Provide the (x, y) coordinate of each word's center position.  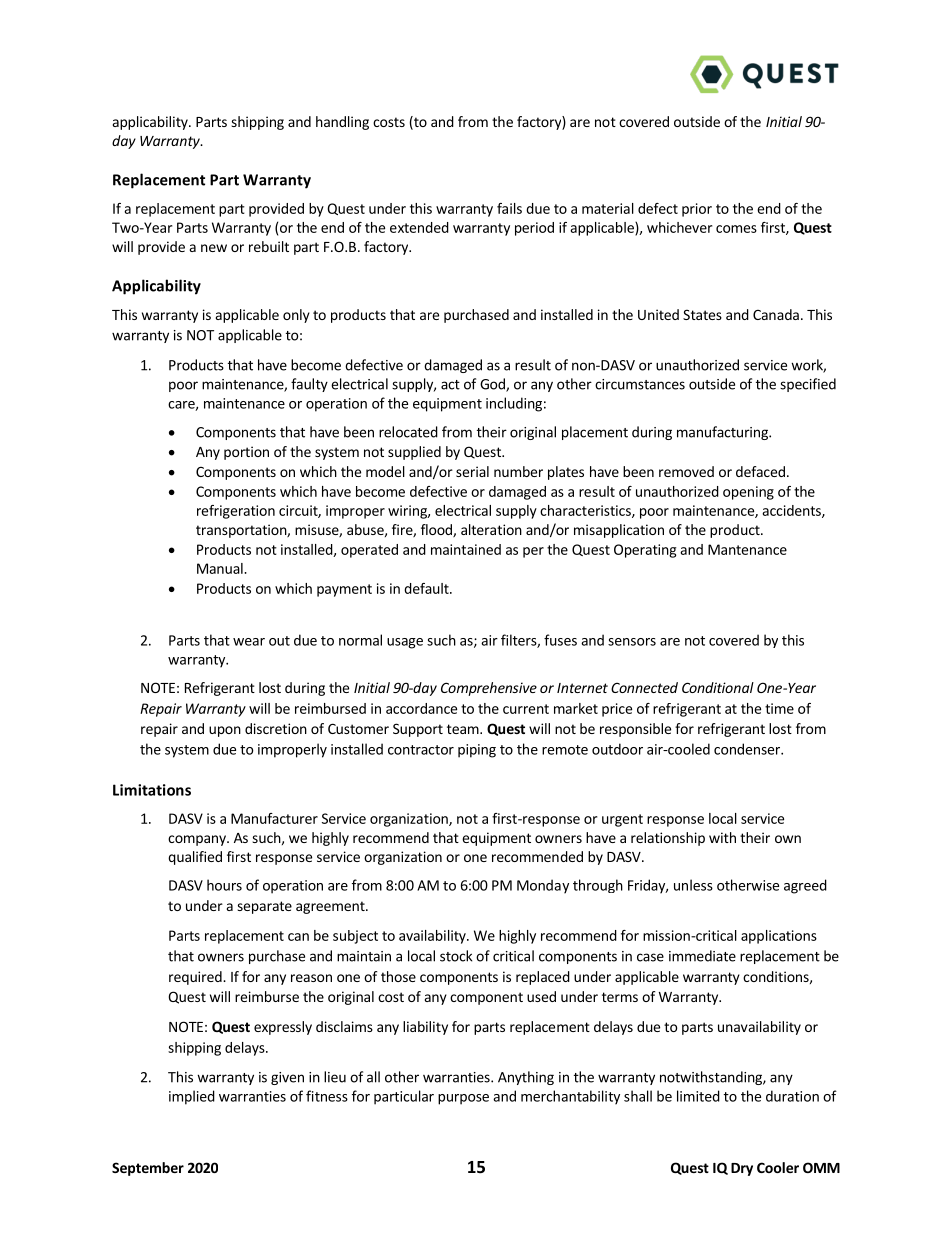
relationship (668, 839)
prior (697, 210)
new (214, 248)
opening (748, 493)
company (198, 840)
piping (477, 751)
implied (192, 1097)
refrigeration (236, 512)
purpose (463, 1099)
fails (509, 208)
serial (472, 471)
